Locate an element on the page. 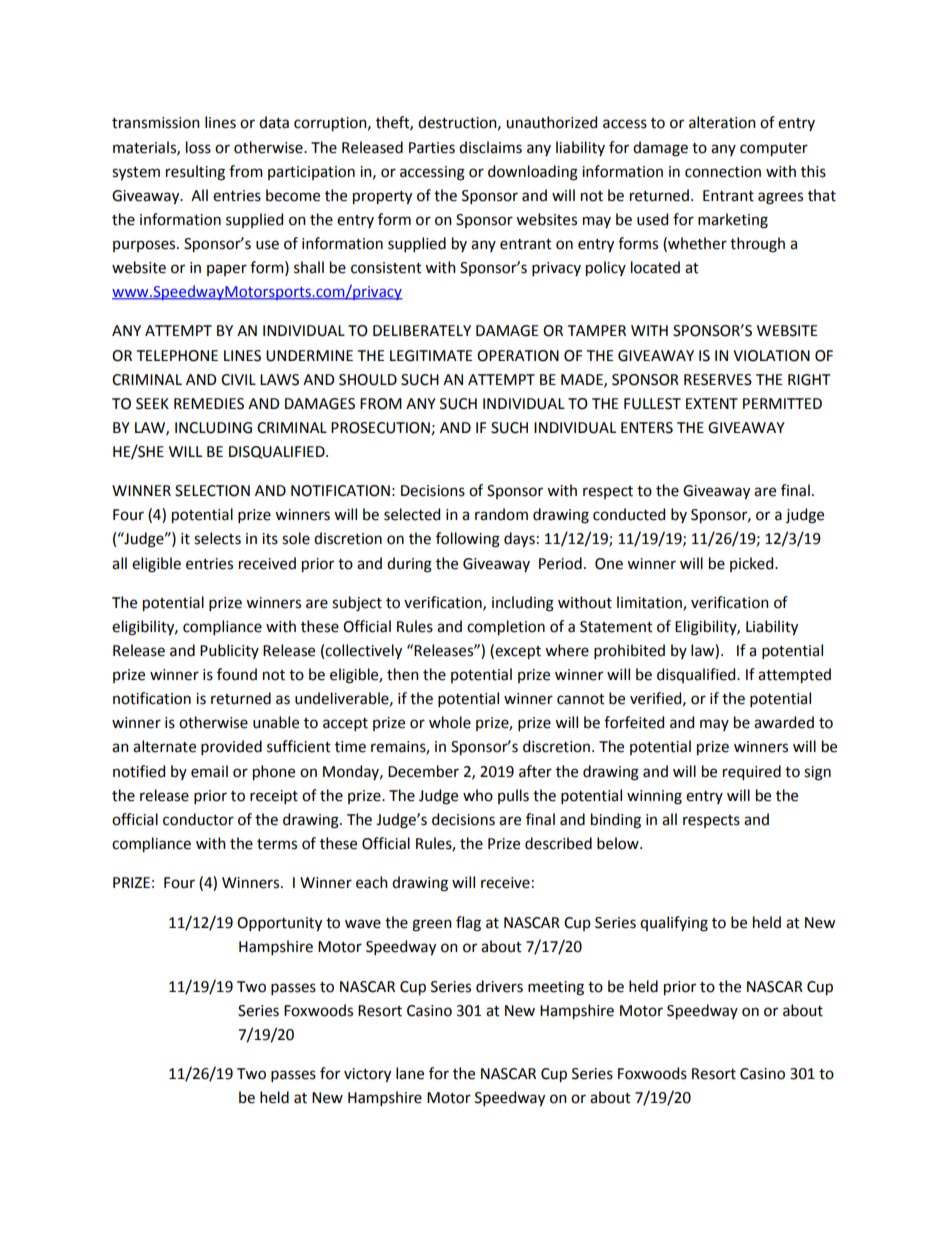 Image resolution: width=952 pixels, height=1233 pixels. disclaims is located at coordinates (490, 147).
